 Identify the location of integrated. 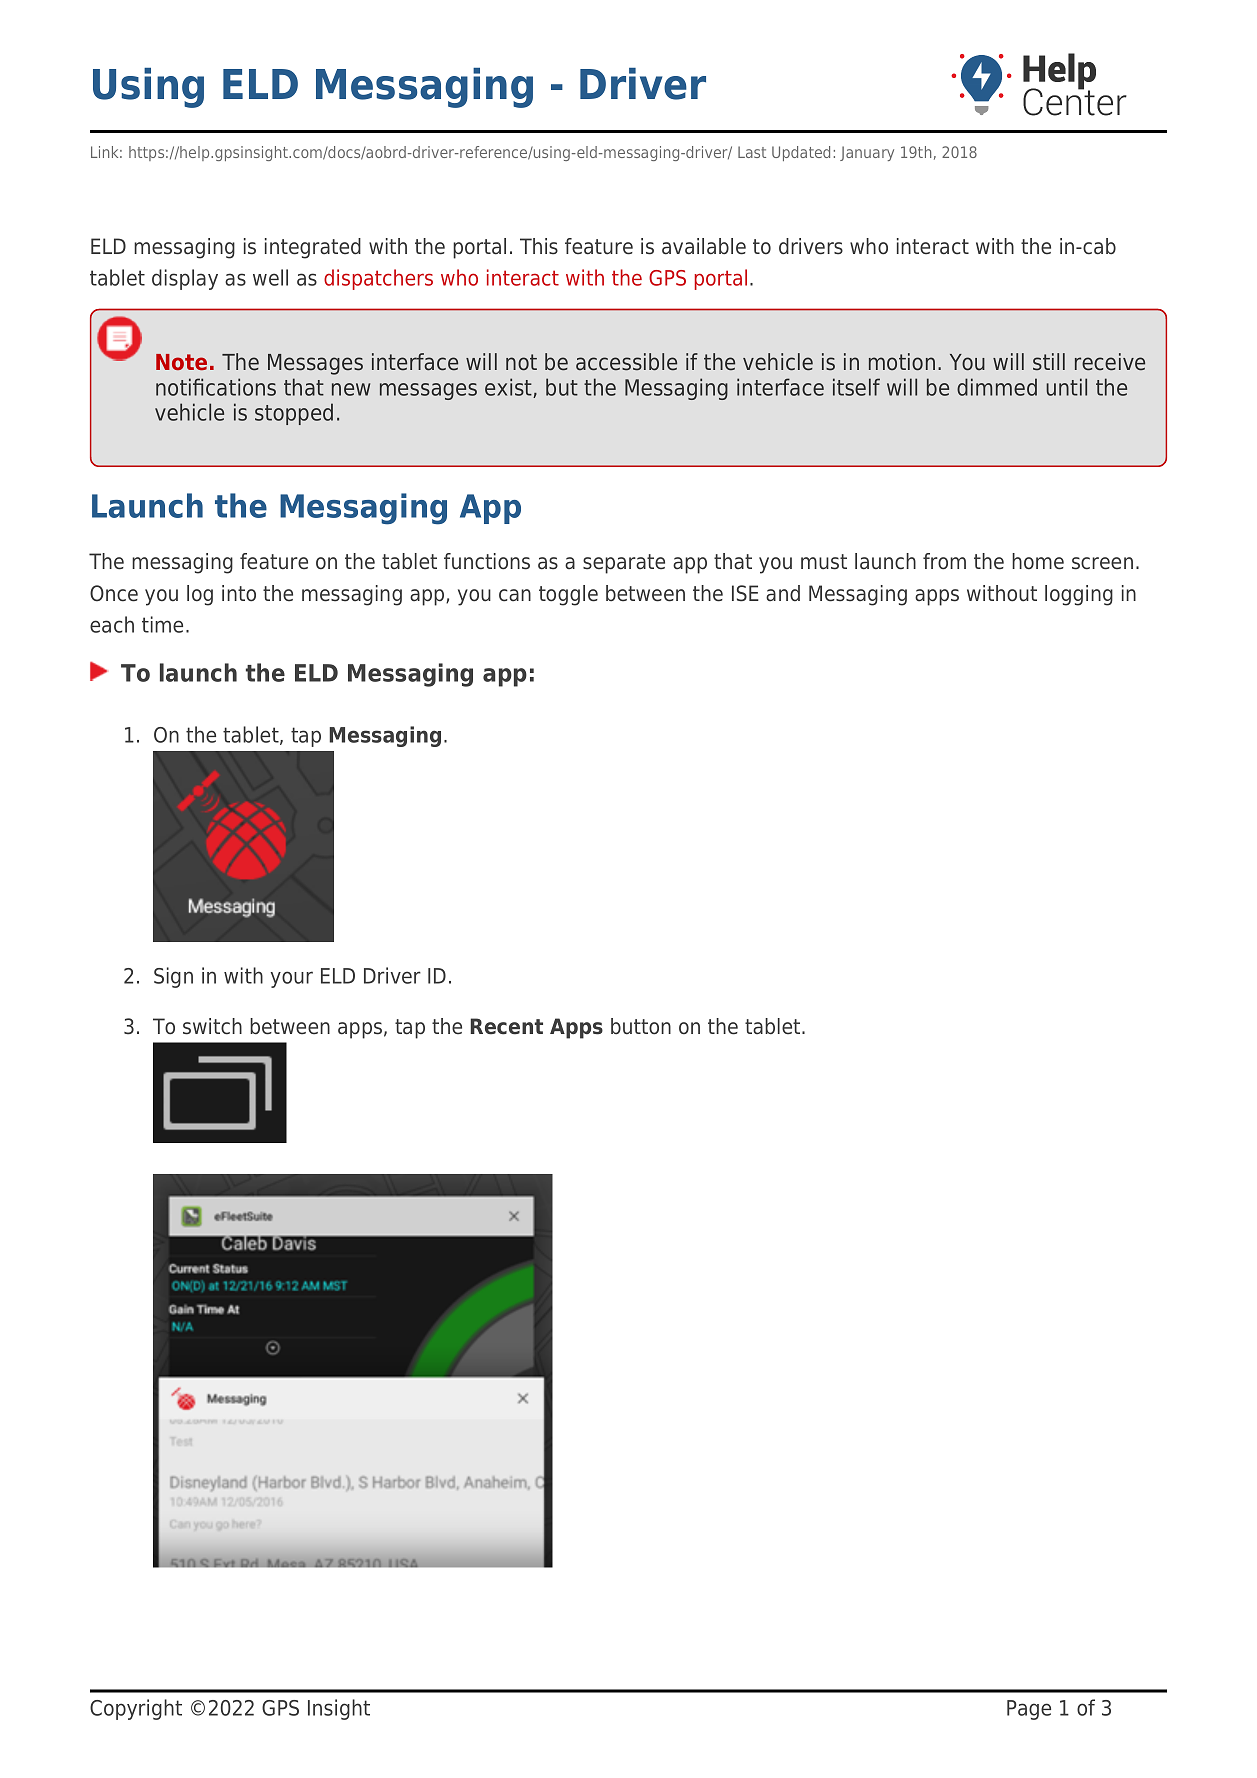
(313, 248).
